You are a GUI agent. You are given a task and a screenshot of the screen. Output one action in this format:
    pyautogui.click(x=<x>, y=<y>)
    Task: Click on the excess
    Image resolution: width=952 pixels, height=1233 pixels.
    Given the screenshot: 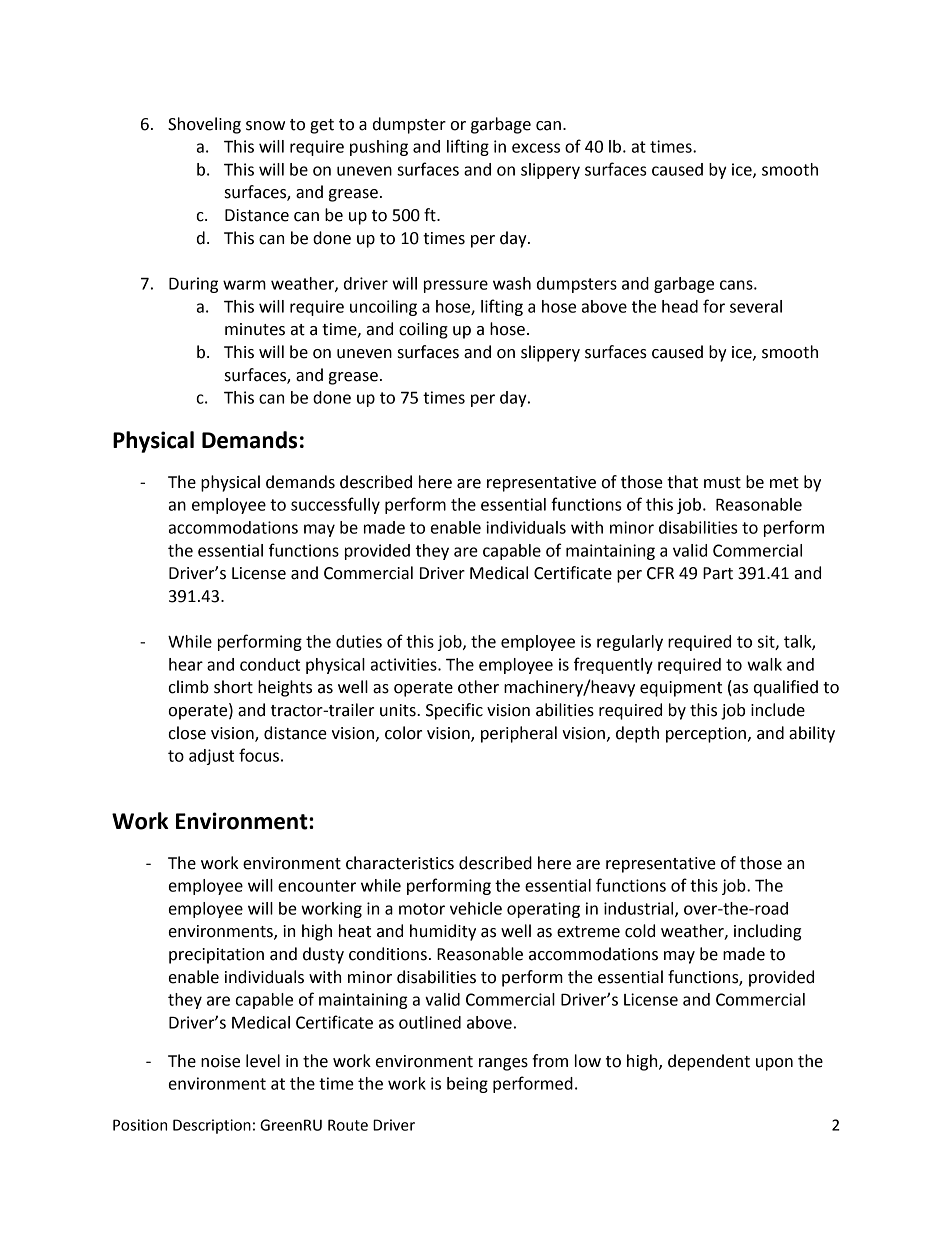 What is the action you would take?
    pyautogui.click(x=536, y=148)
